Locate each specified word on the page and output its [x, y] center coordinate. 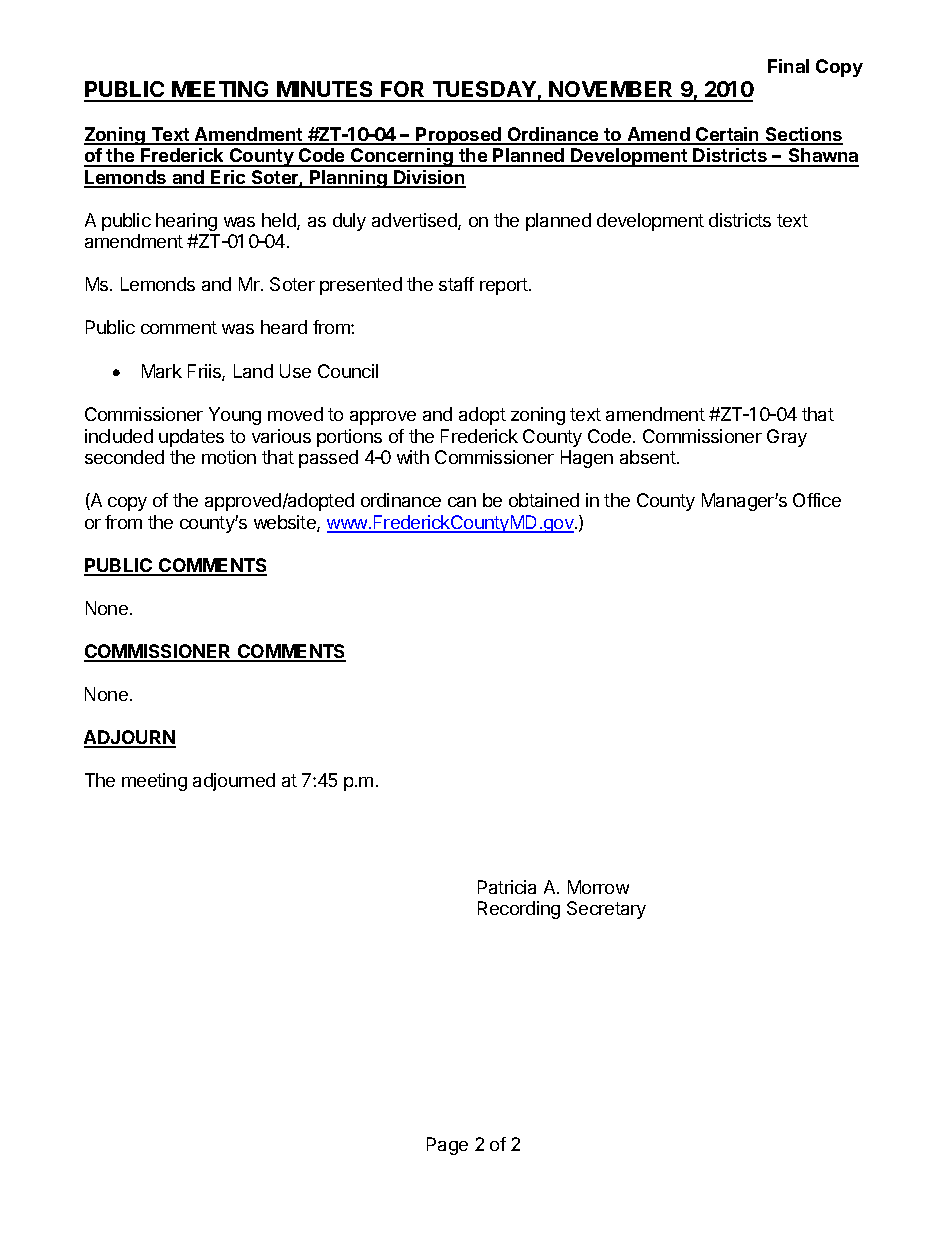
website [286, 523]
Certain [727, 135]
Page [447, 1146]
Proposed [459, 136]
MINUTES [325, 91]
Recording [519, 910]
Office [817, 500]
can [462, 502]
